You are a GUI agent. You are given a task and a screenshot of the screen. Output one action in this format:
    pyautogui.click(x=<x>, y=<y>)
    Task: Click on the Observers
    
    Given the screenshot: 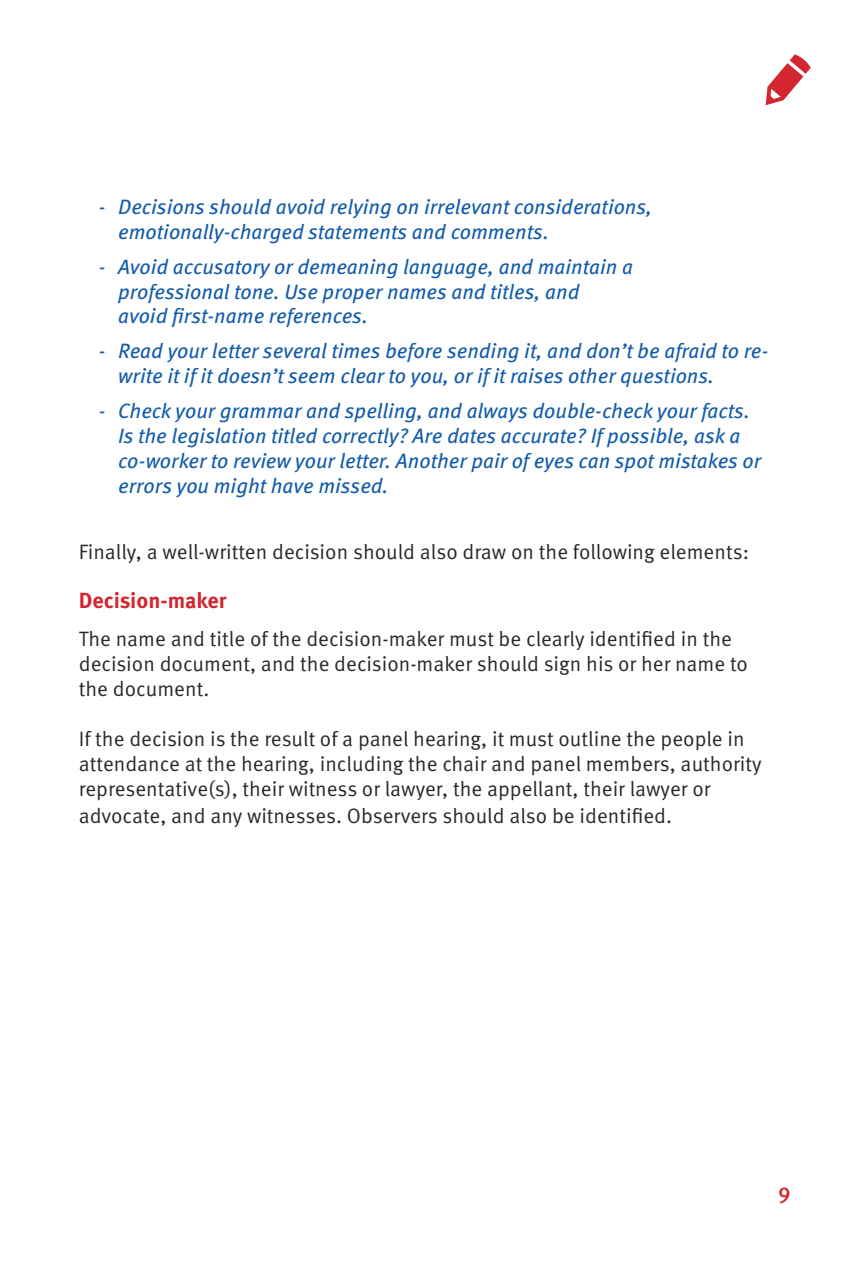 What is the action you would take?
    pyautogui.click(x=392, y=816)
